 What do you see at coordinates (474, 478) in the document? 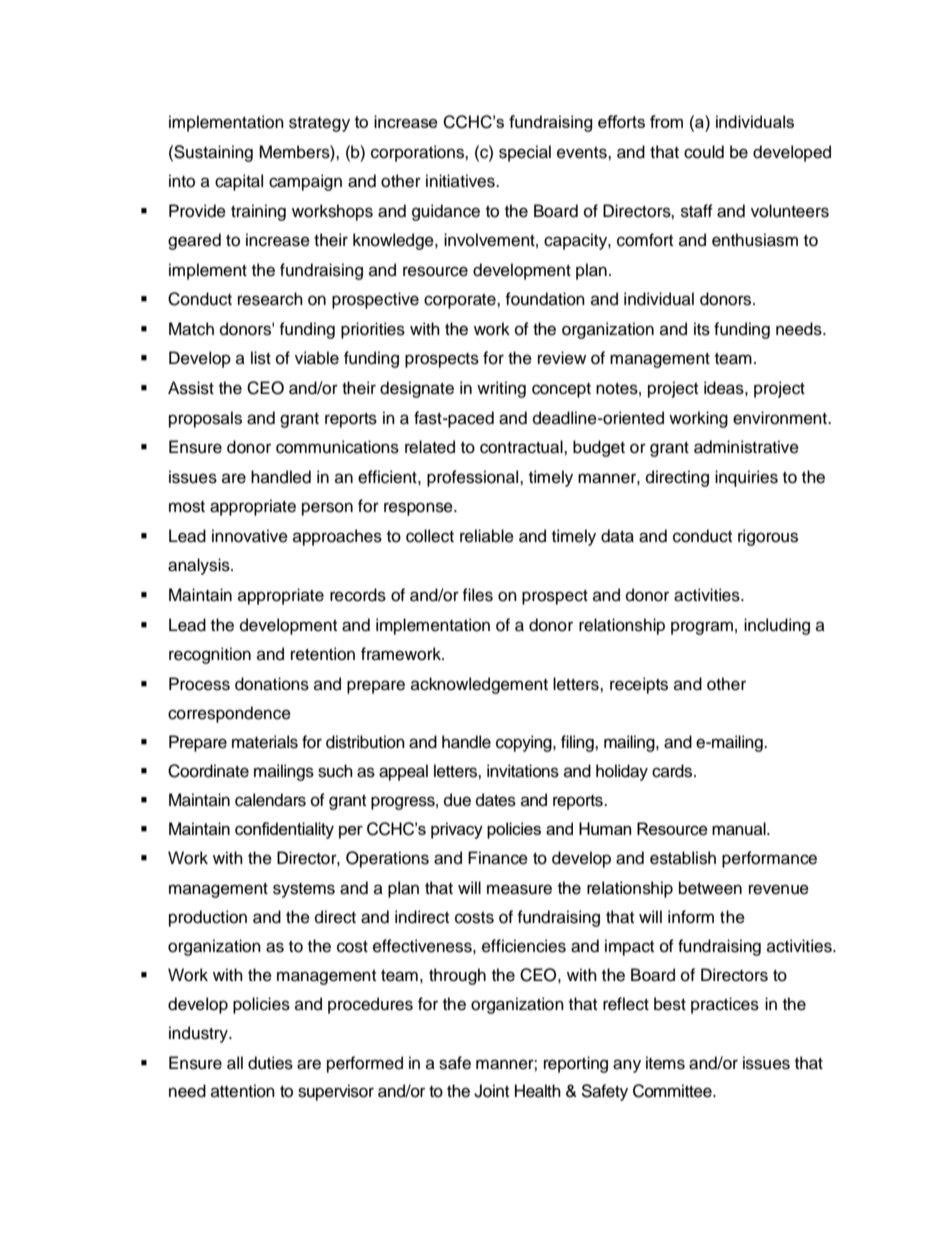
I see `professional` at bounding box center [474, 478].
